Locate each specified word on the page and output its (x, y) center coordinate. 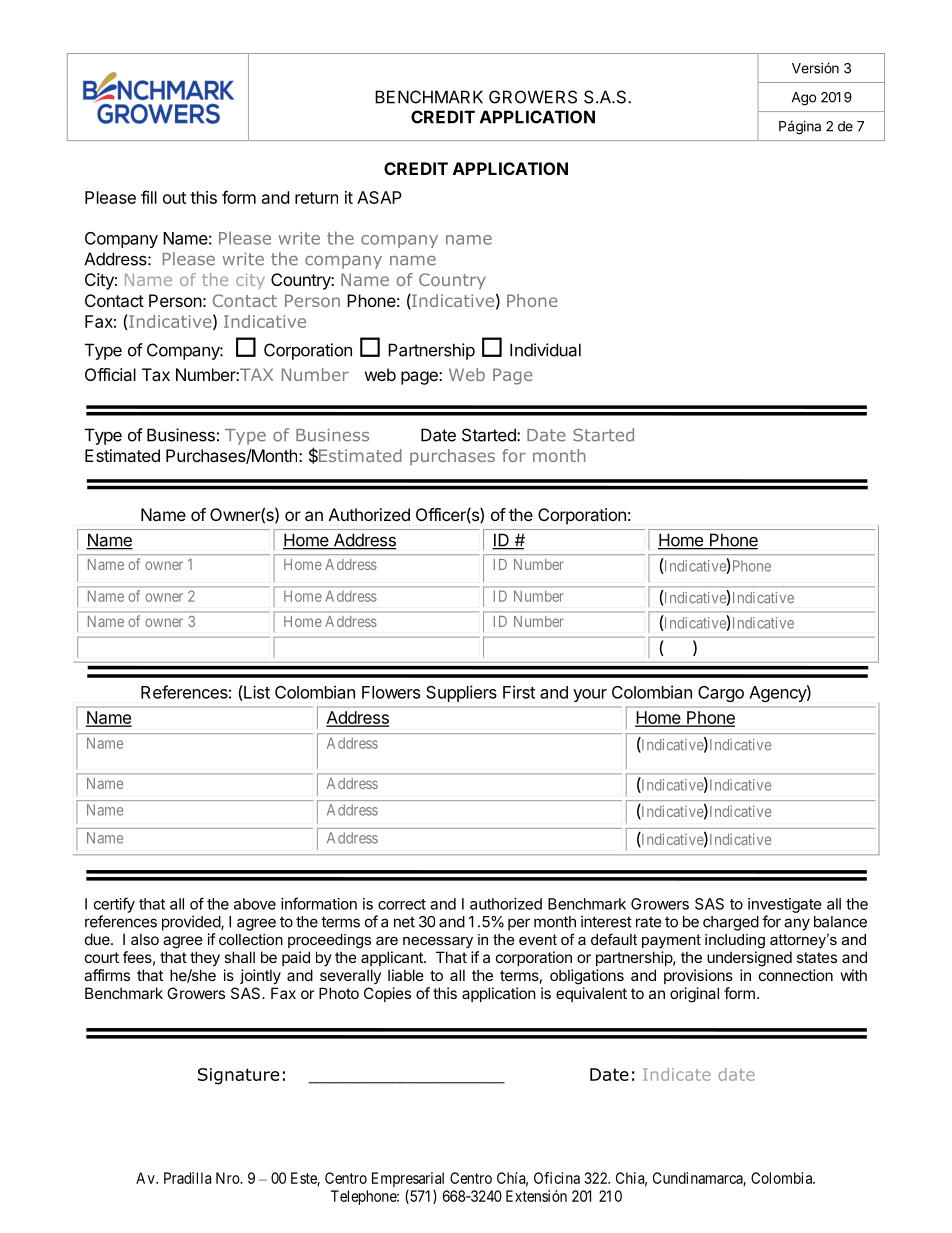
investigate (785, 905)
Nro (228, 1178)
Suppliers (461, 693)
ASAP (379, 197)
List (256, 693)
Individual (545, 350)
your (590, 695)
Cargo (721, 694)
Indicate (677, 1074)
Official (110, 374)
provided (192, 923)
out (174, 198)
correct (402, 904)
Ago (804, 99)
